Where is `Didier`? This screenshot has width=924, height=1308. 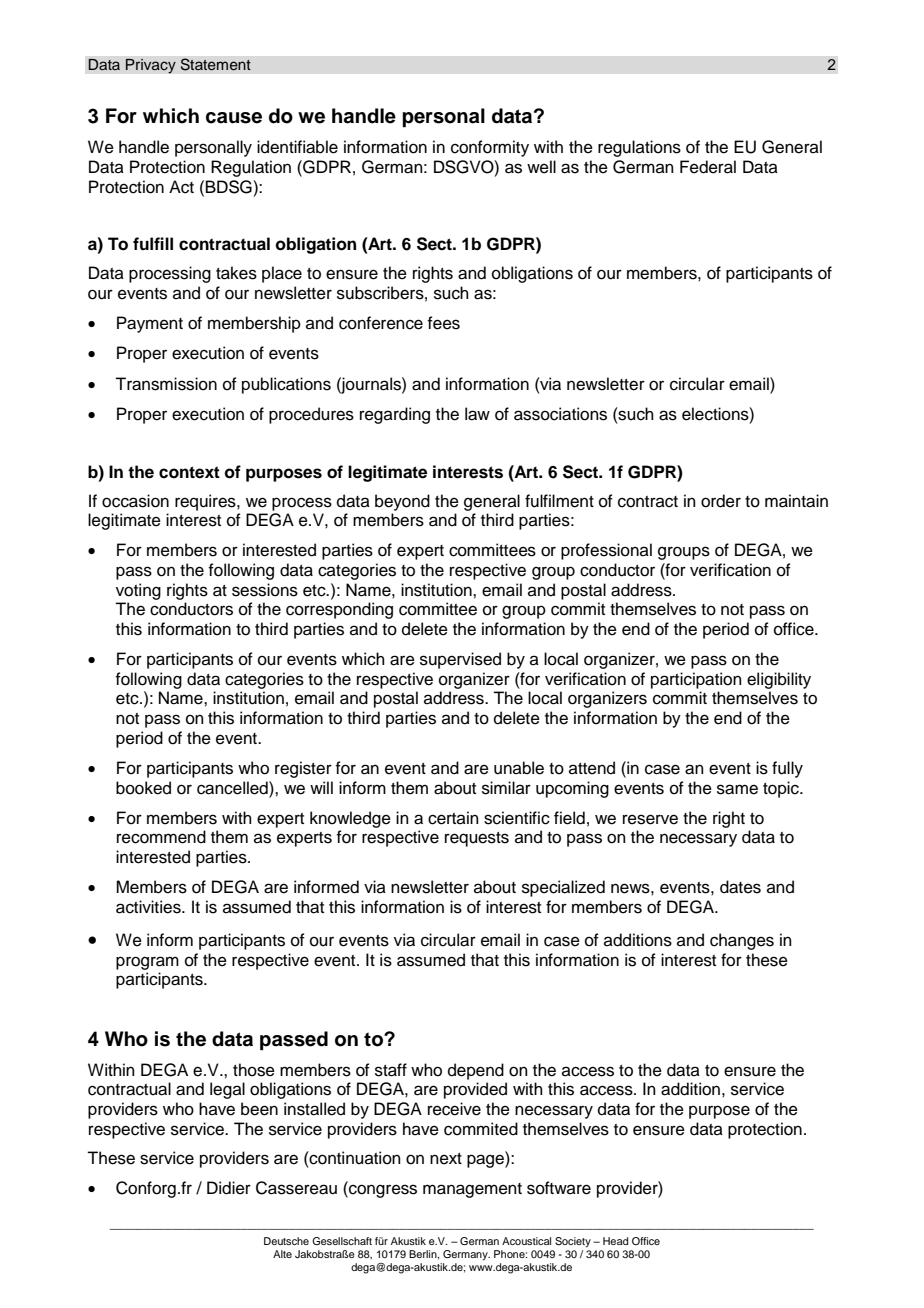 Didier is located at coordinates (229, 1188).
